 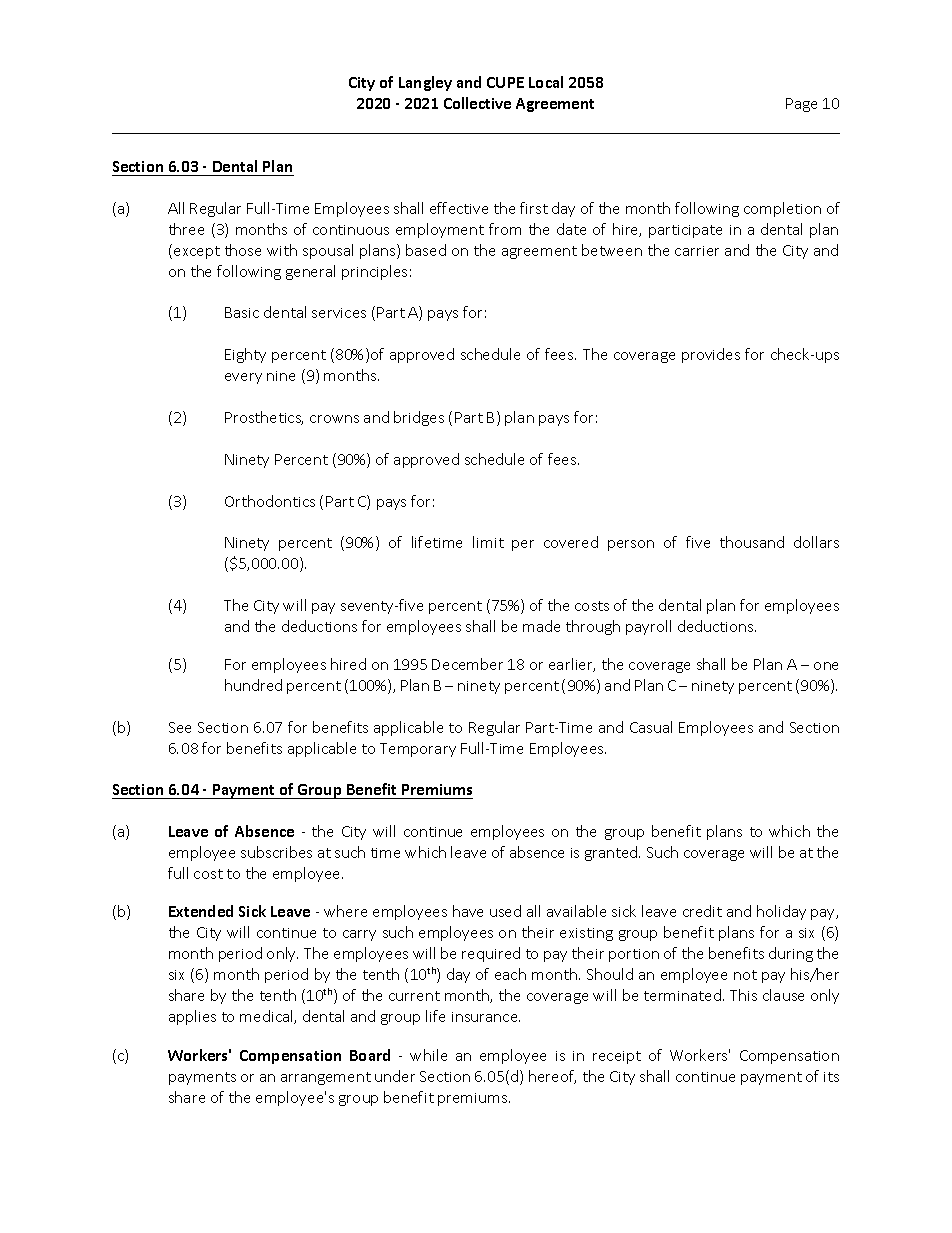 What do you see at coordinates (477, 103) in the screenshot?
I see `Collective` at bounding box center [477, 103].
